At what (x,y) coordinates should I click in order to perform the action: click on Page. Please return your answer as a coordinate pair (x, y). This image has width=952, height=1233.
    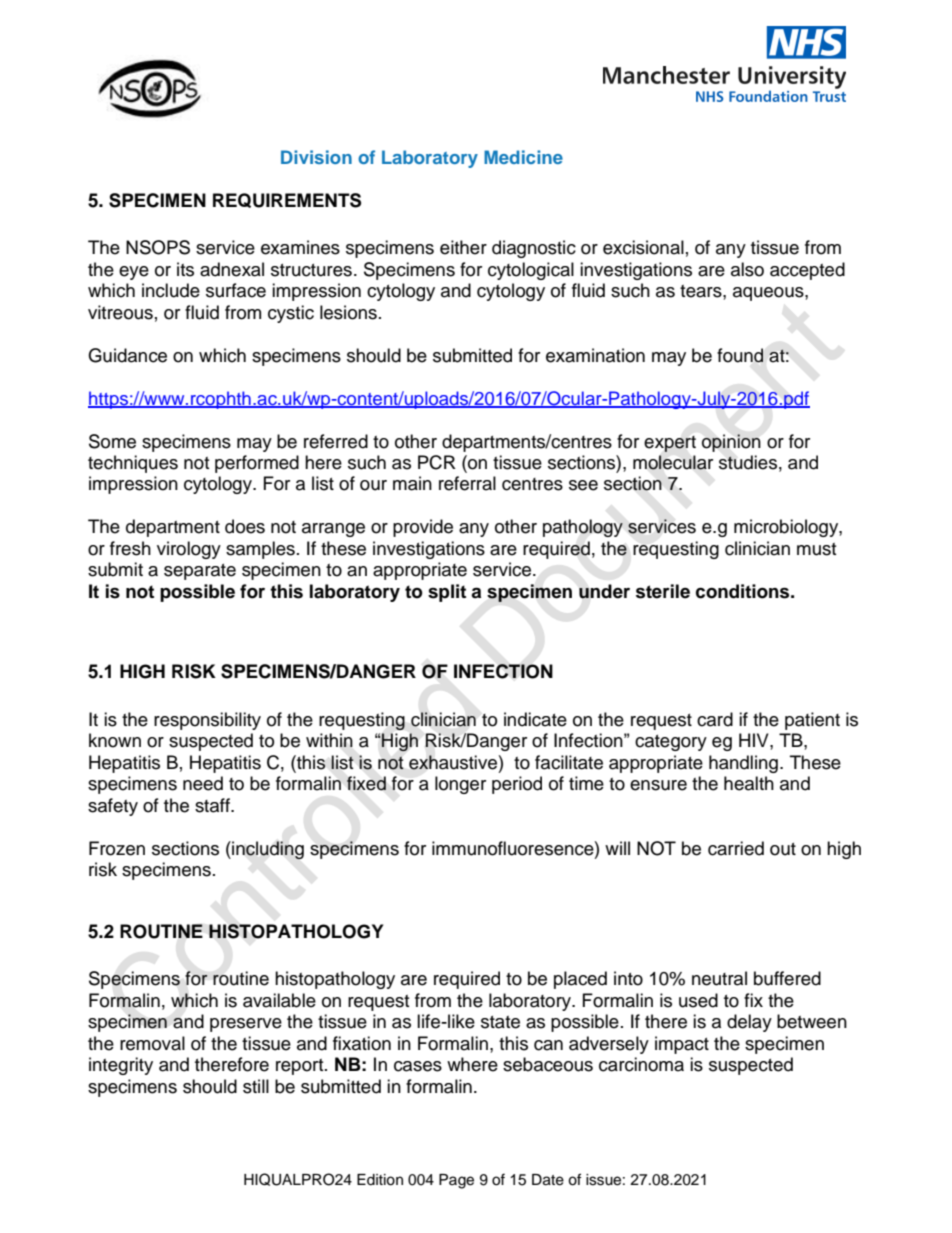
    Looking at the image, I should click on (456, 1181).
